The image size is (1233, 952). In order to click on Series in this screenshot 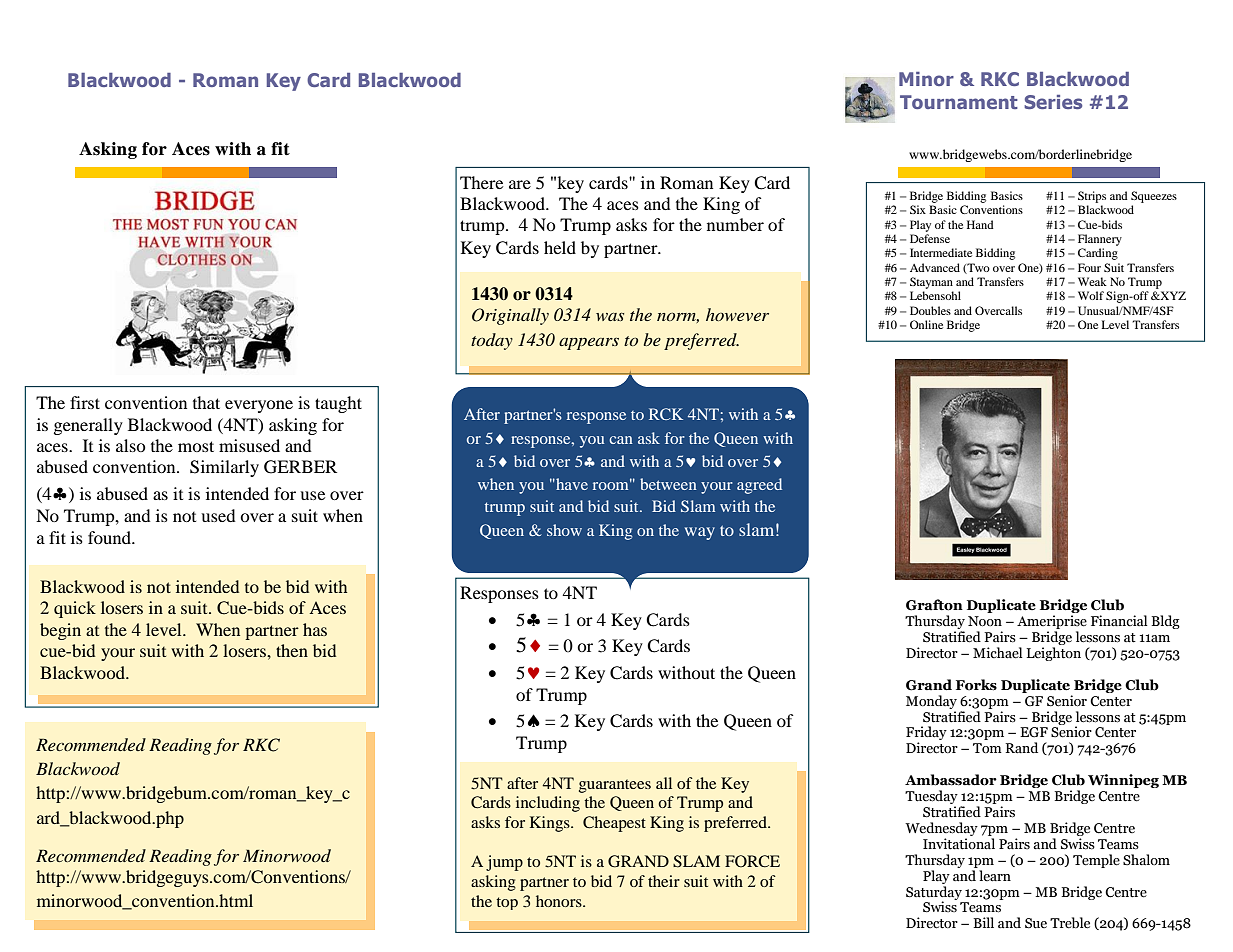, I will do `click(1053, 102)`.
